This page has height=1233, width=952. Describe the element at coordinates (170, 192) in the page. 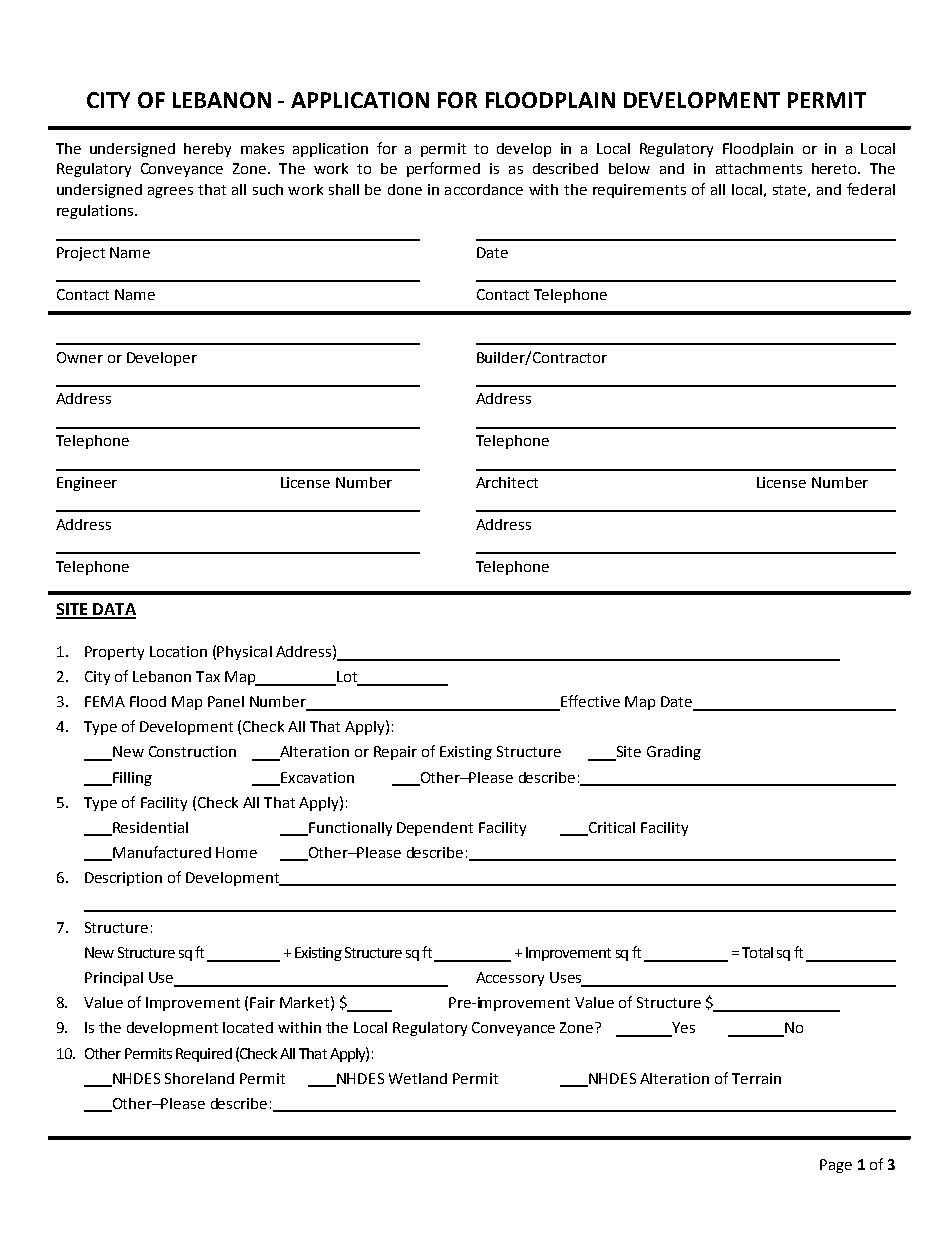

I see `agrees` at that location.
